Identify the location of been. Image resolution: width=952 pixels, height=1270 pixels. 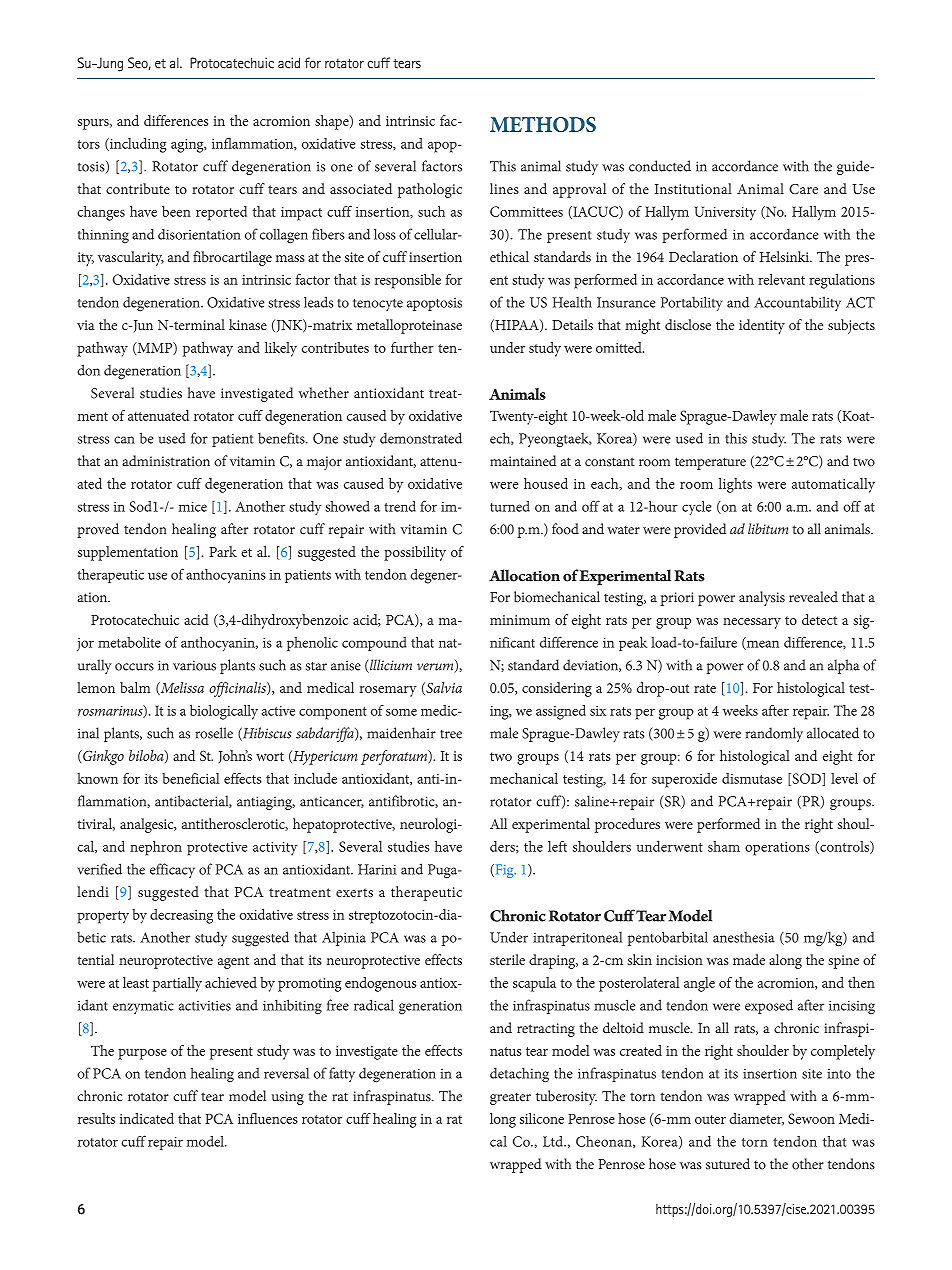
(176, 211).
